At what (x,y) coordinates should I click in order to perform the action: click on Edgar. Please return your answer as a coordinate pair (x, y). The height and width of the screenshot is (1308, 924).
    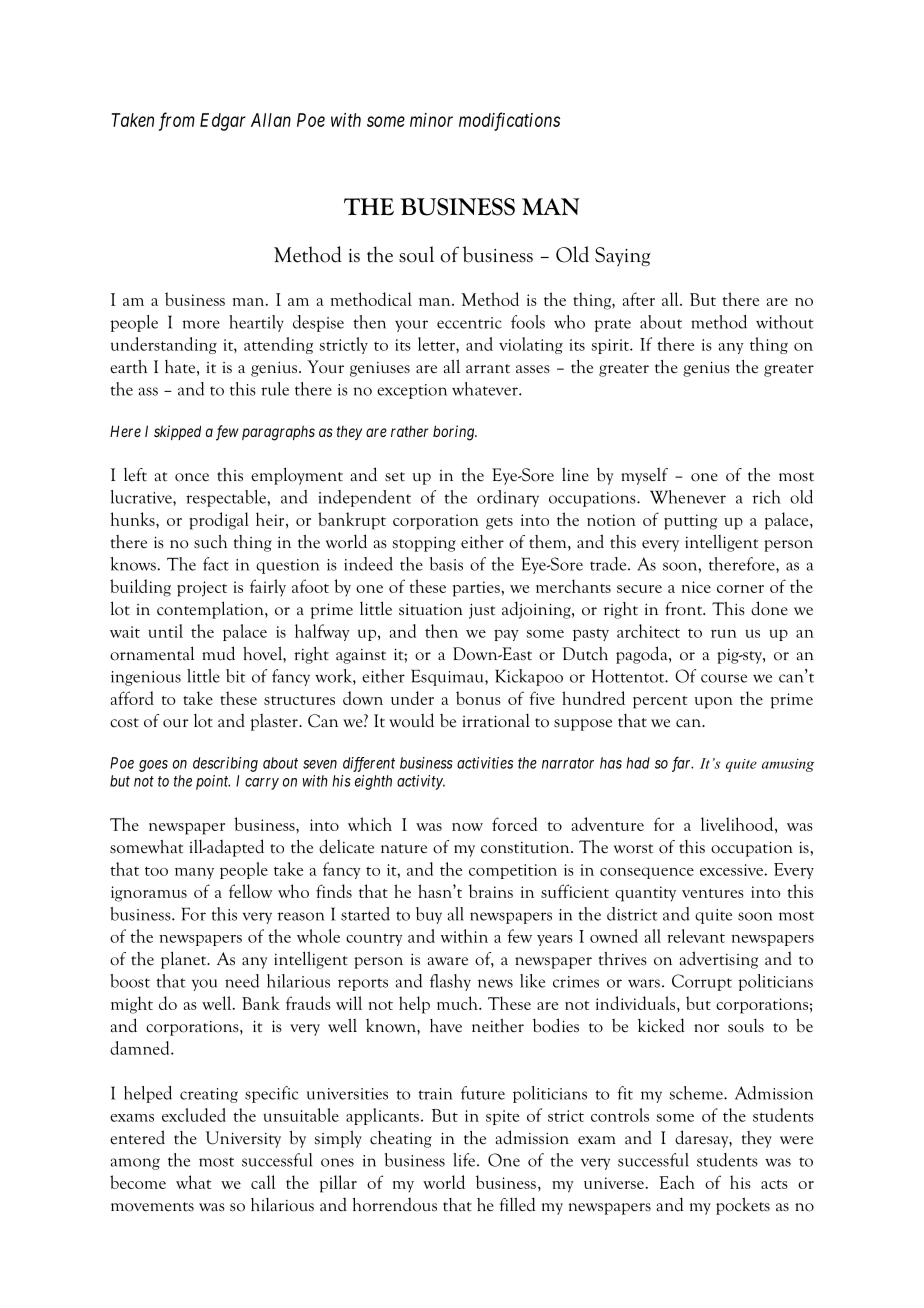
    Looking at the image, I should click on (223, 122).
